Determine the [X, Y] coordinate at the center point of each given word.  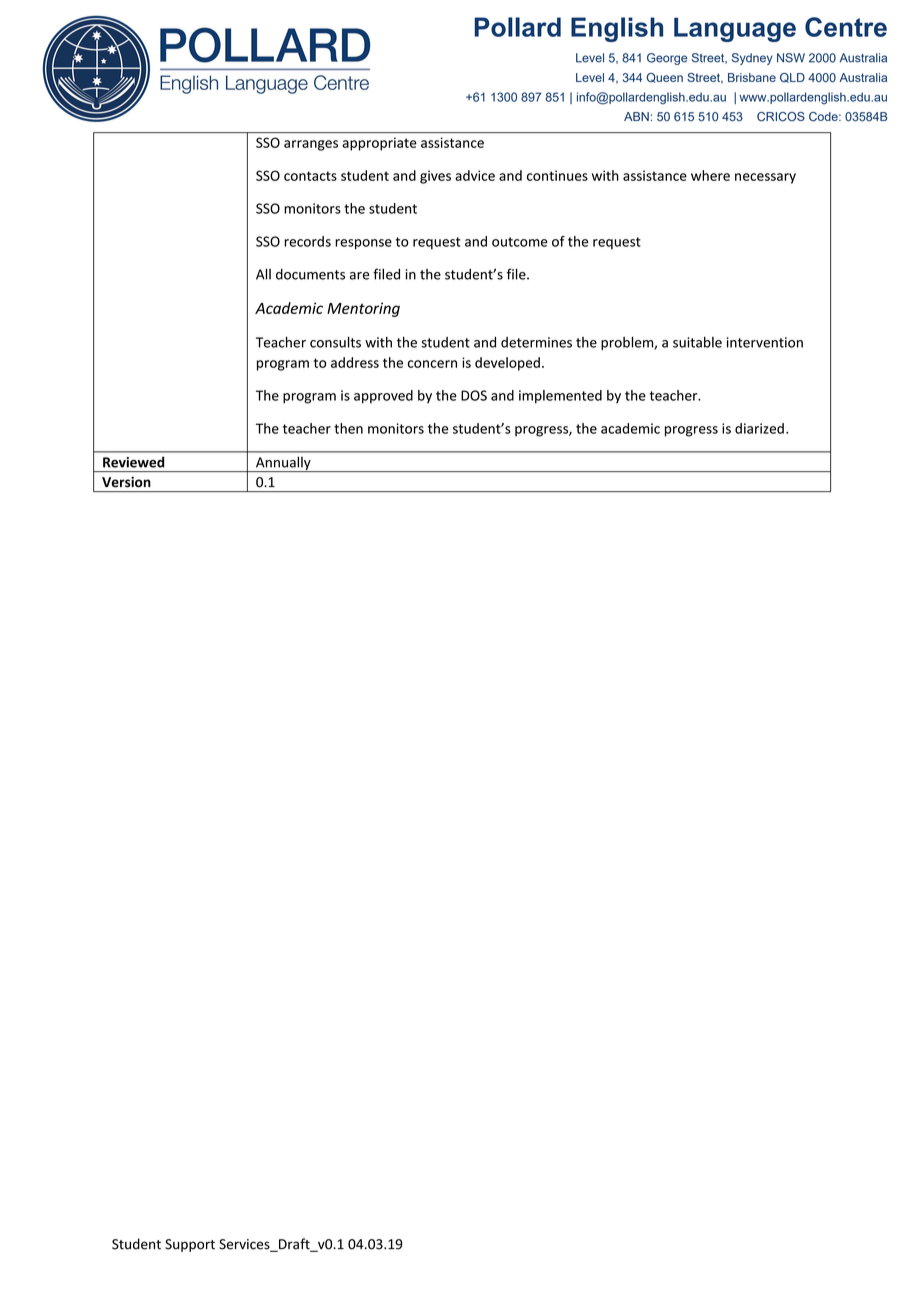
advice [475, 175]
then [348, 428]
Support [190, 1245]
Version [126, 482]
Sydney [752, 59]
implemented [560, 397]
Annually [283, 464]
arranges [311, 145]
